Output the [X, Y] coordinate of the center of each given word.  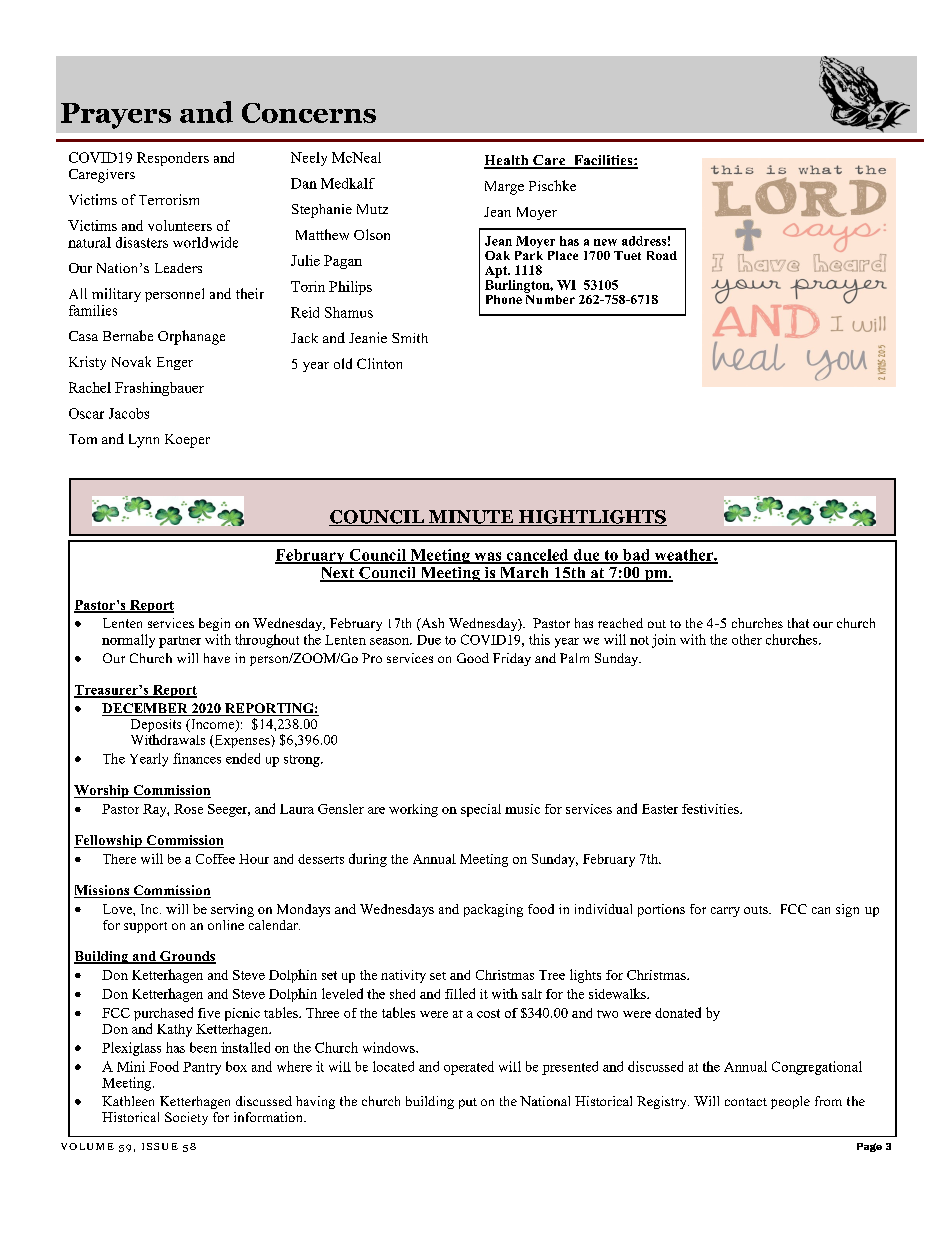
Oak [497, 255]
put [468, 1103]
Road [662, 255]
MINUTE [470, 518]
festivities [711, 809]
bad [636, 556]
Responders [173, 159]
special [481, 810]
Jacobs [129, 413]
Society [186, 1118]
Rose [188, 809]
